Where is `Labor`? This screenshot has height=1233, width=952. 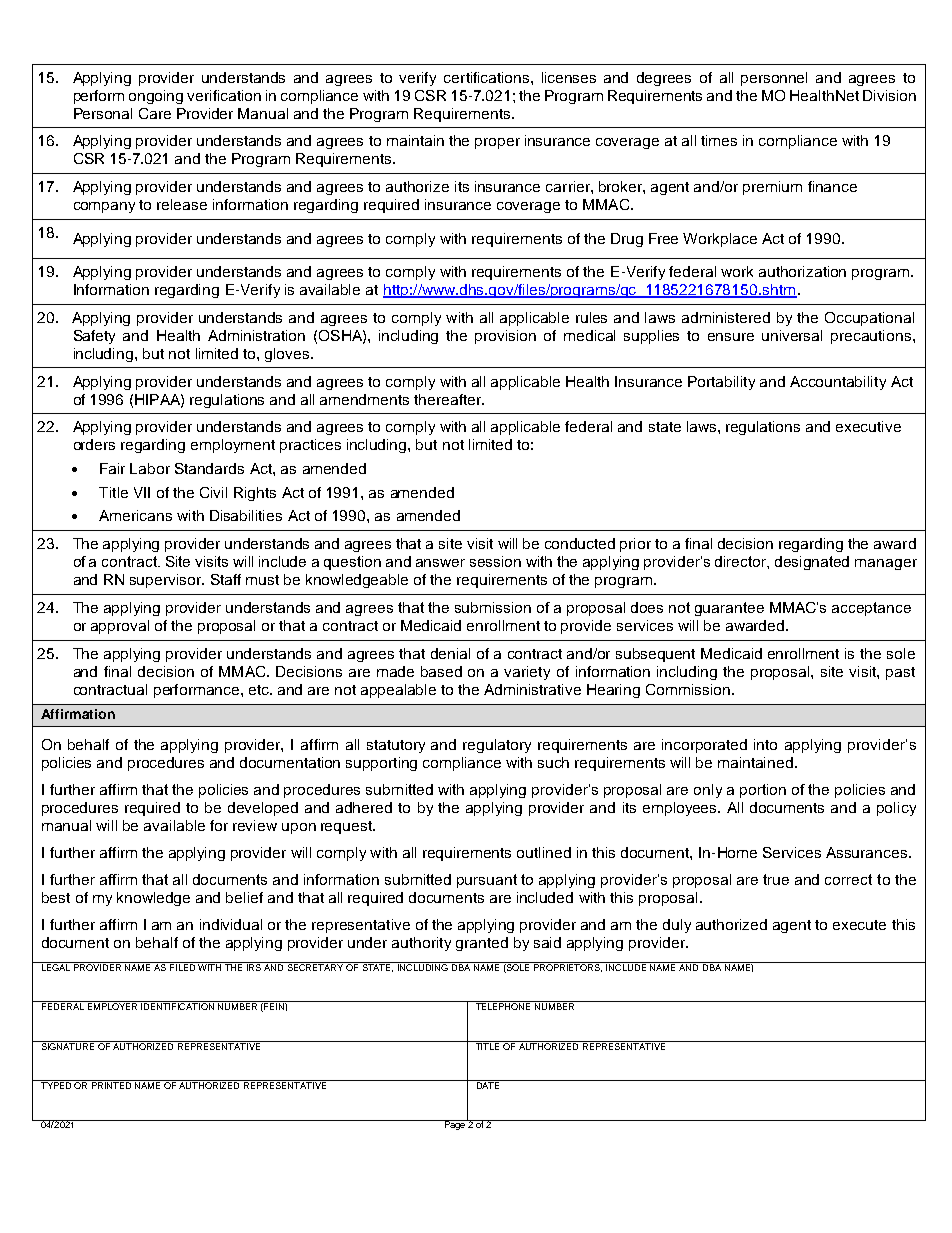 Labor is located at coordinates (150, 468).
